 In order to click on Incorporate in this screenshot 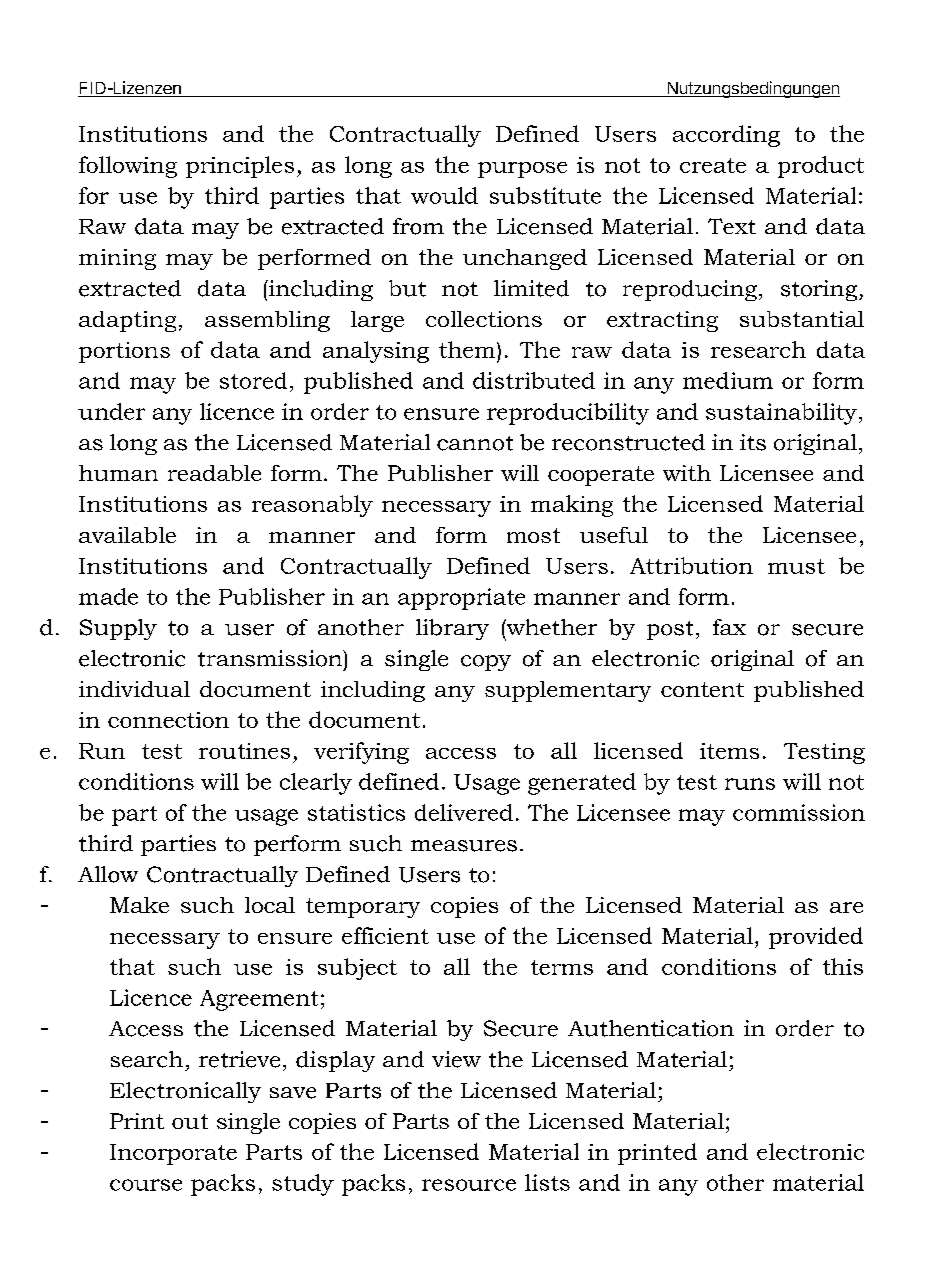, I will do `click(173, 1154)`.
